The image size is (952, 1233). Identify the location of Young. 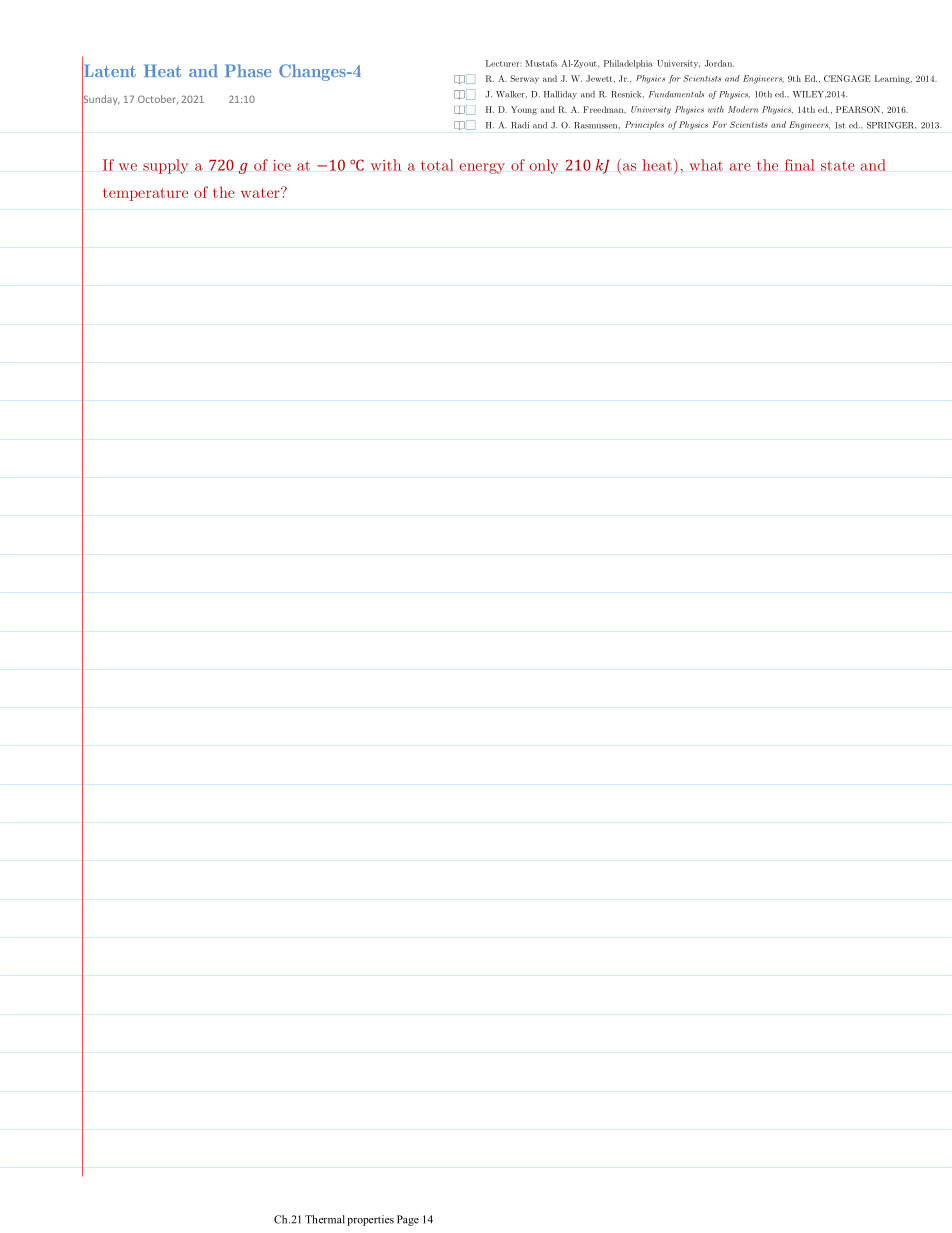
(524, 110).
